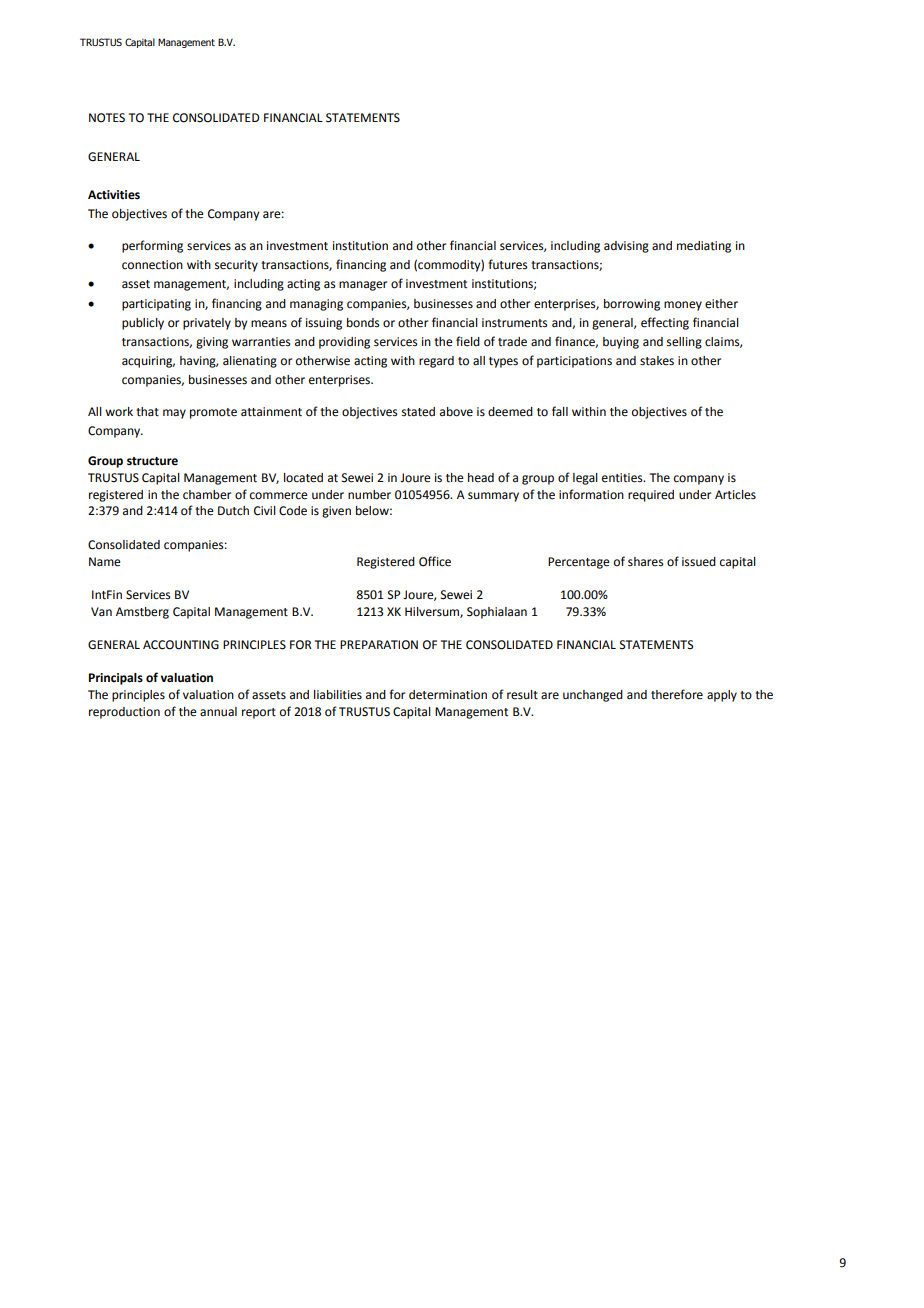 The width and height of the screenshot is (924, 1308). What do you see at coordinates (212, 343) in the screenshot?
I see `giving` at bounding box center [212, 343].
